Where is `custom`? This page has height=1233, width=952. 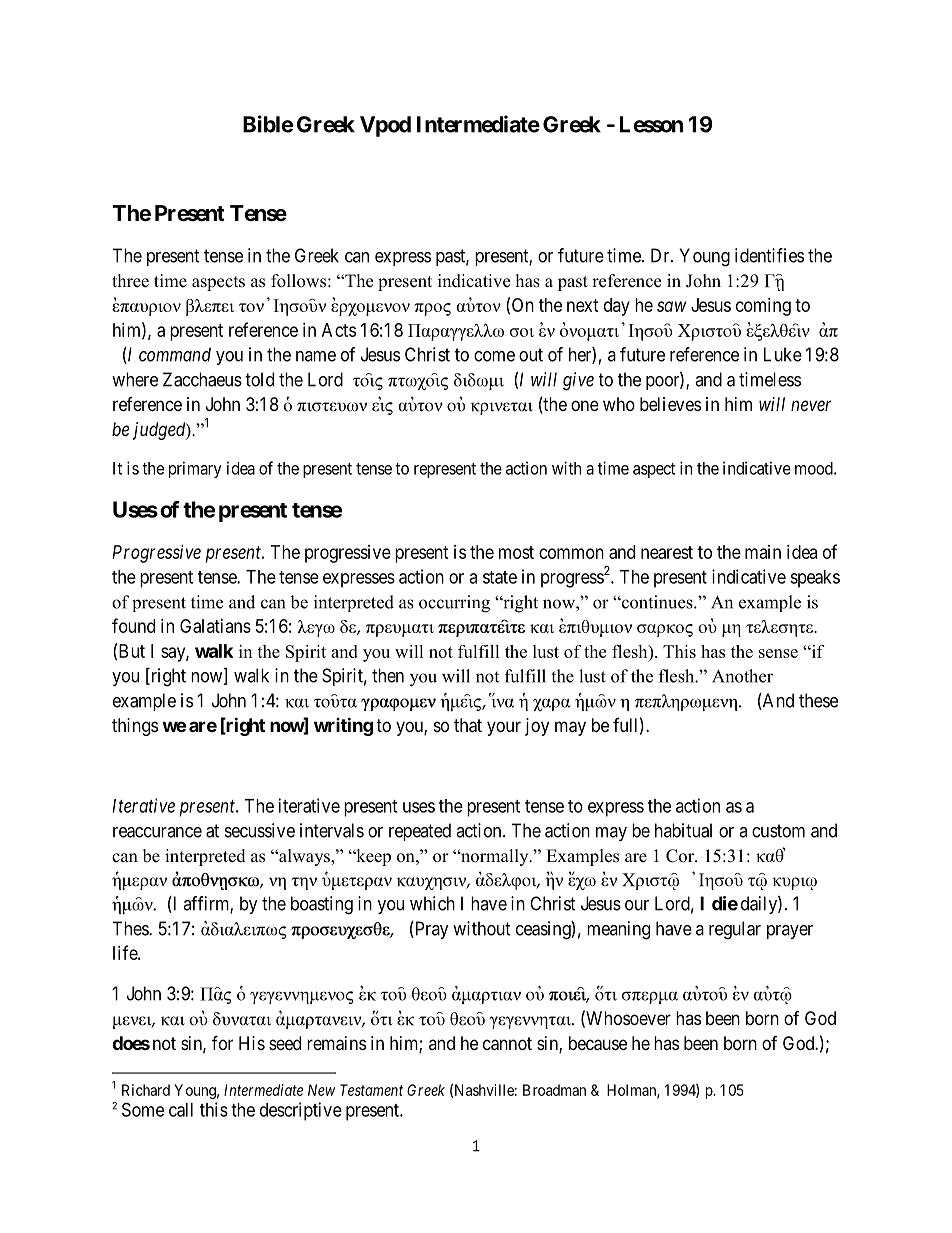 custom is located at coordinates (778, 831).
